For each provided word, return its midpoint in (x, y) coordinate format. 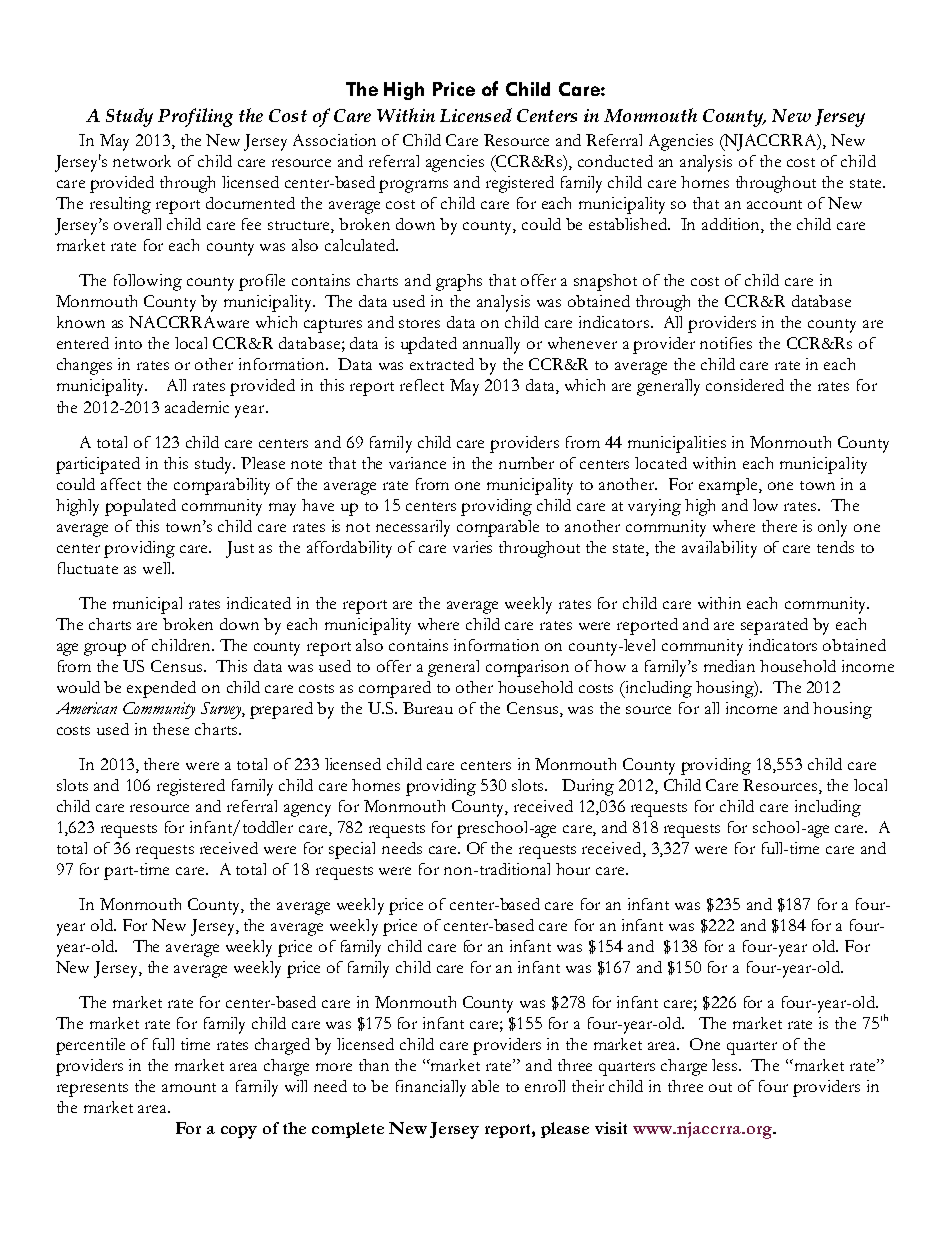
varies (472, 547)
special (352, 850)
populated (140, 507)
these (171, 729)
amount (189, 1087)
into (128, 343)
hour (573, 869)
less (726, 1065)
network (142, 161)
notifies (726, 343)
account (774, 204)
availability (719, 549)
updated (429, 345)
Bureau (428, 708)
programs (413, 186)
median (729, 666)
